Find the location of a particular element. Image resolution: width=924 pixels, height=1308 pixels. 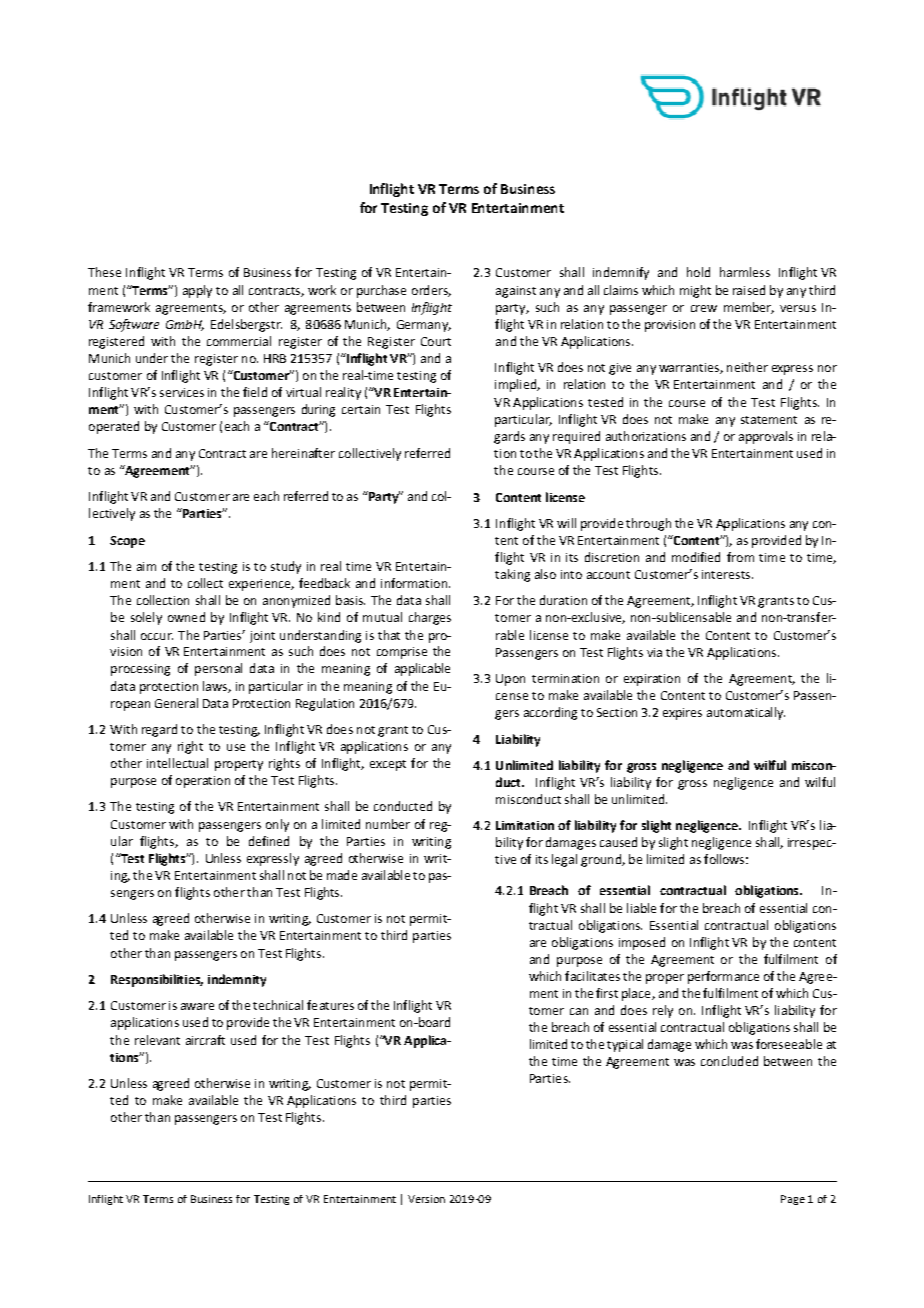

will is located at coordinates (566, 523).
